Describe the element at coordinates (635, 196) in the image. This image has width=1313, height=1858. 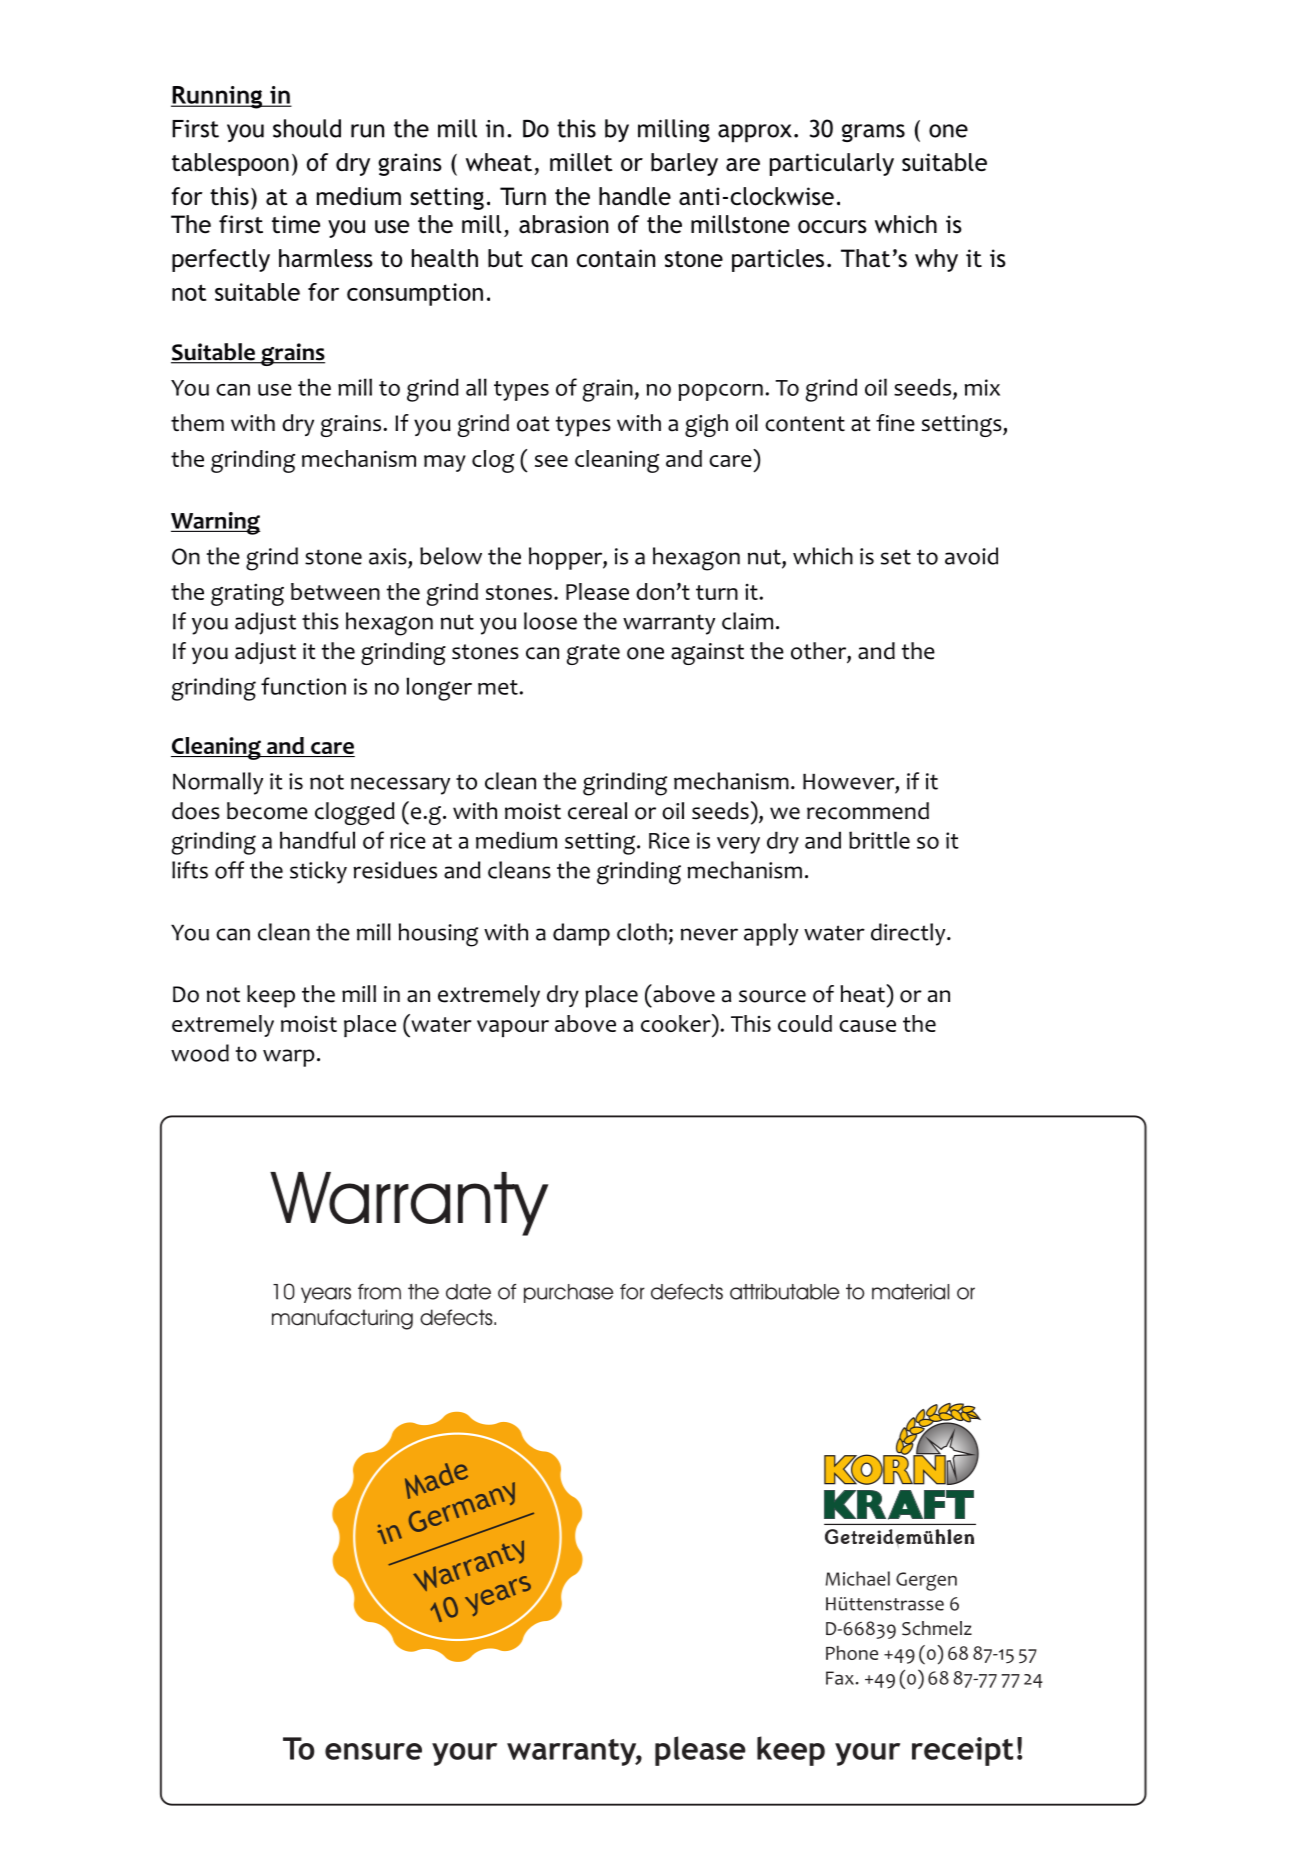
I see `handle` at that location.
